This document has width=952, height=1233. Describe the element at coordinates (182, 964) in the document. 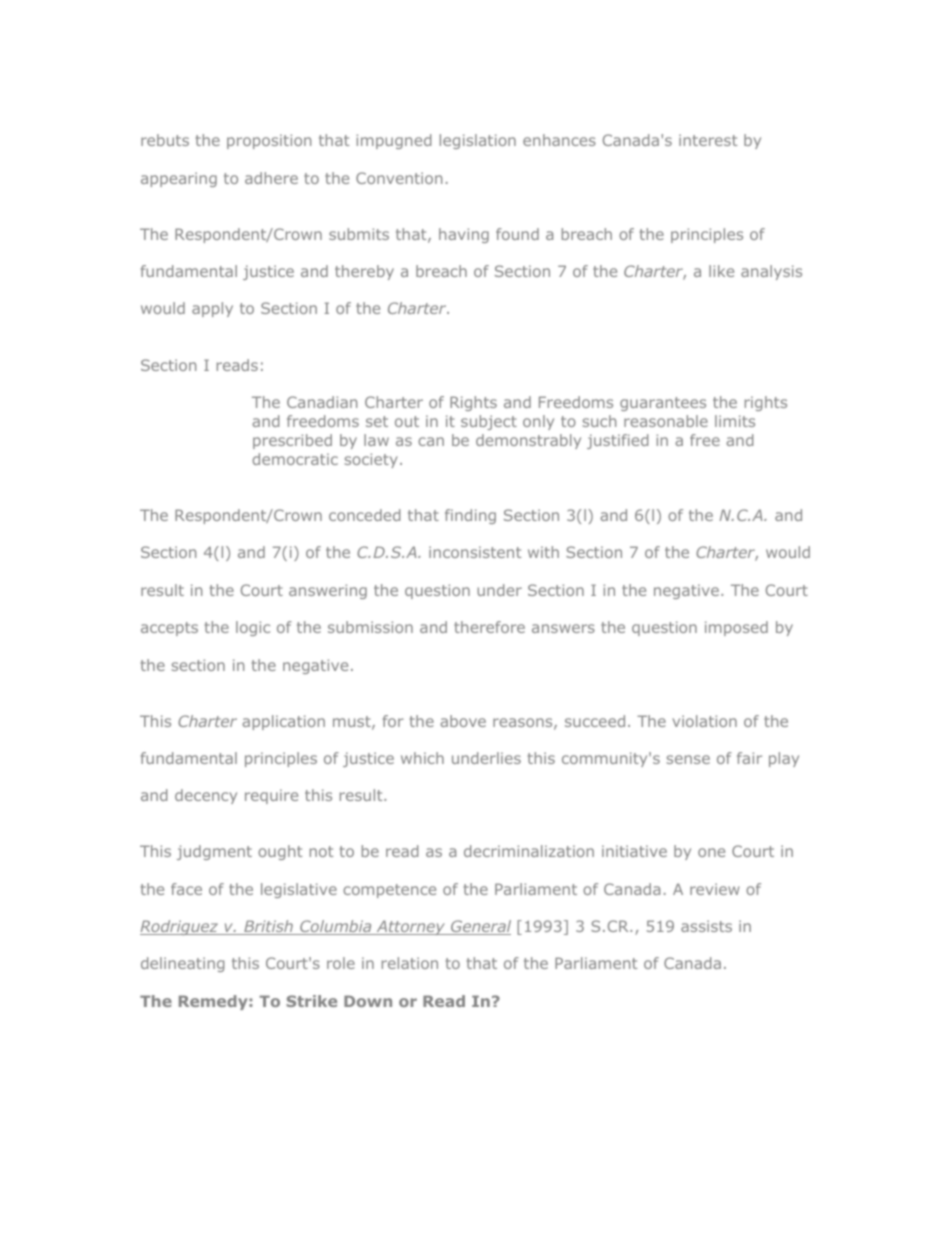

I see `delineating` at that location.
